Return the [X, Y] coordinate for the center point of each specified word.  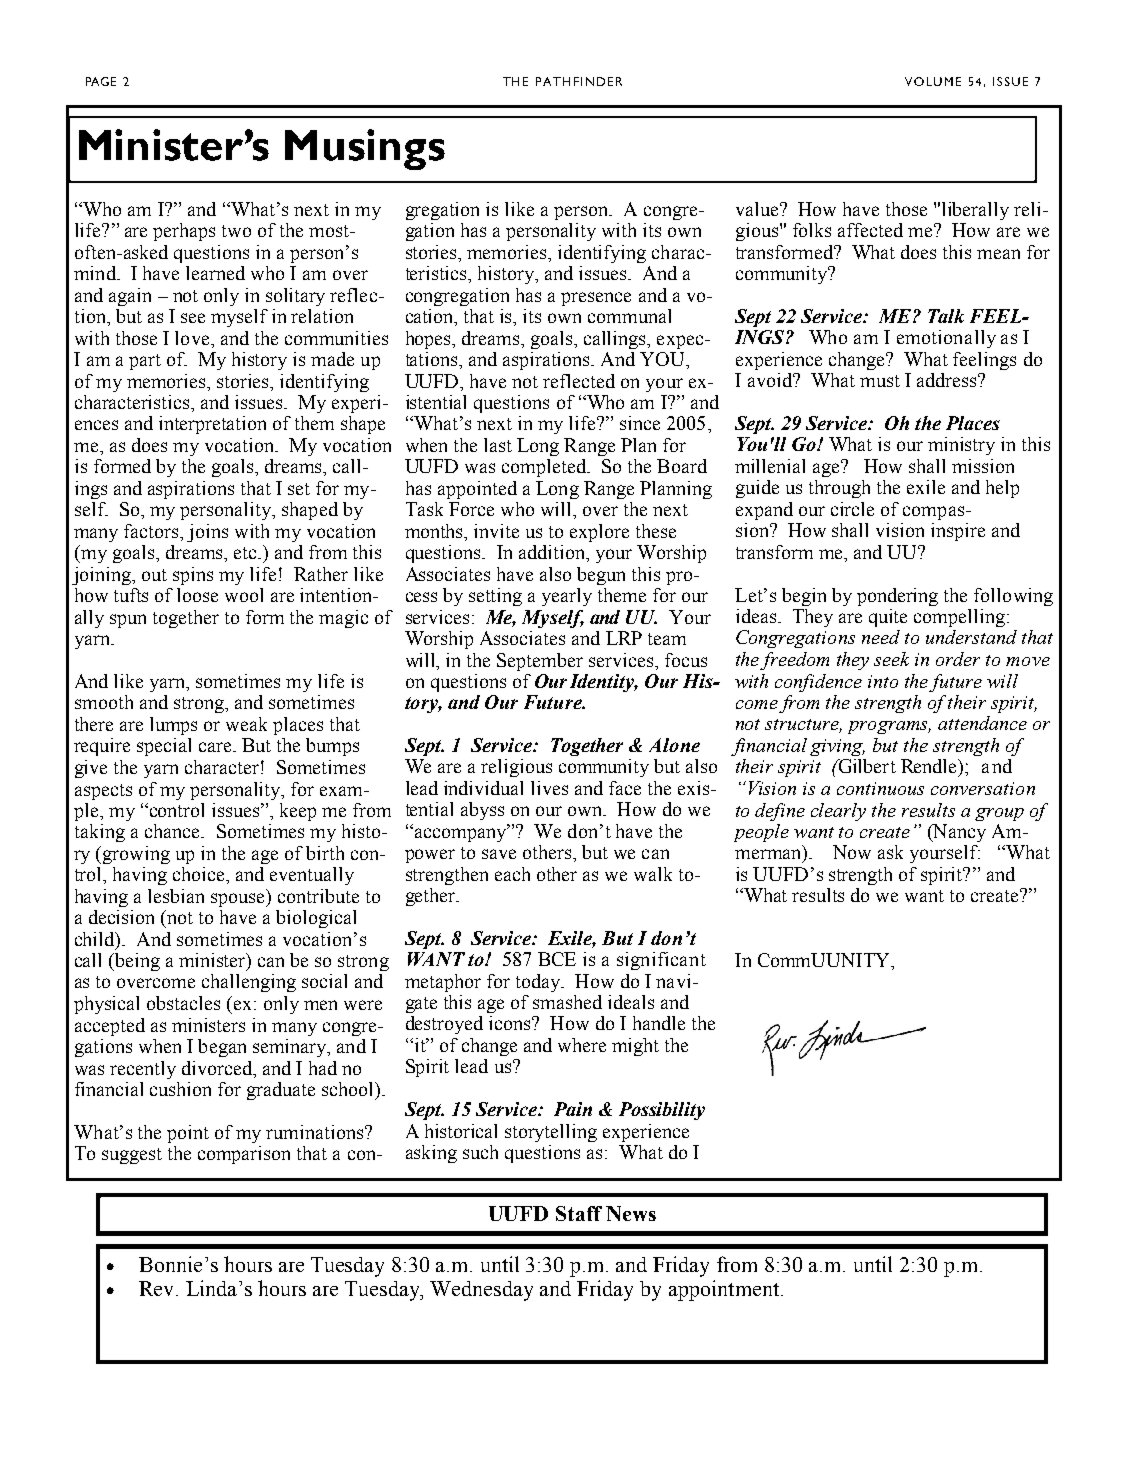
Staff [579, 1213]
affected [870, 230]
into [883, 681]
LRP [624, 638]
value [758, 209]
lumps [173, 726]
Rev [158, 1288]
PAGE [101, 81]
